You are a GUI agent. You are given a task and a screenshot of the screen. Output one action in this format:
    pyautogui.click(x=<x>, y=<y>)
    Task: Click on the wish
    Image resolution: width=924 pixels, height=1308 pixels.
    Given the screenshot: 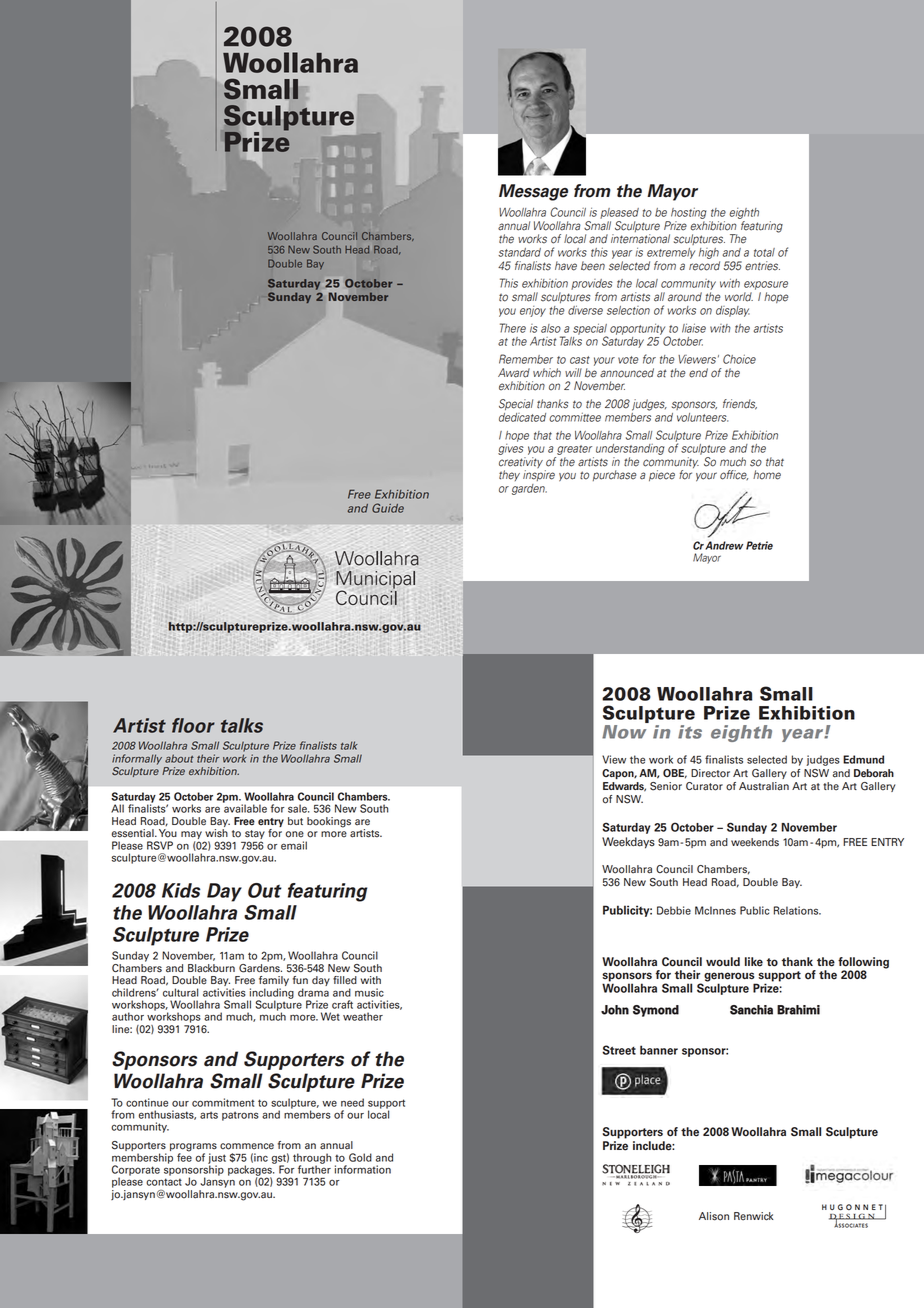 What is the action you would take?
    pyautogui.click(x=216, y=833)
